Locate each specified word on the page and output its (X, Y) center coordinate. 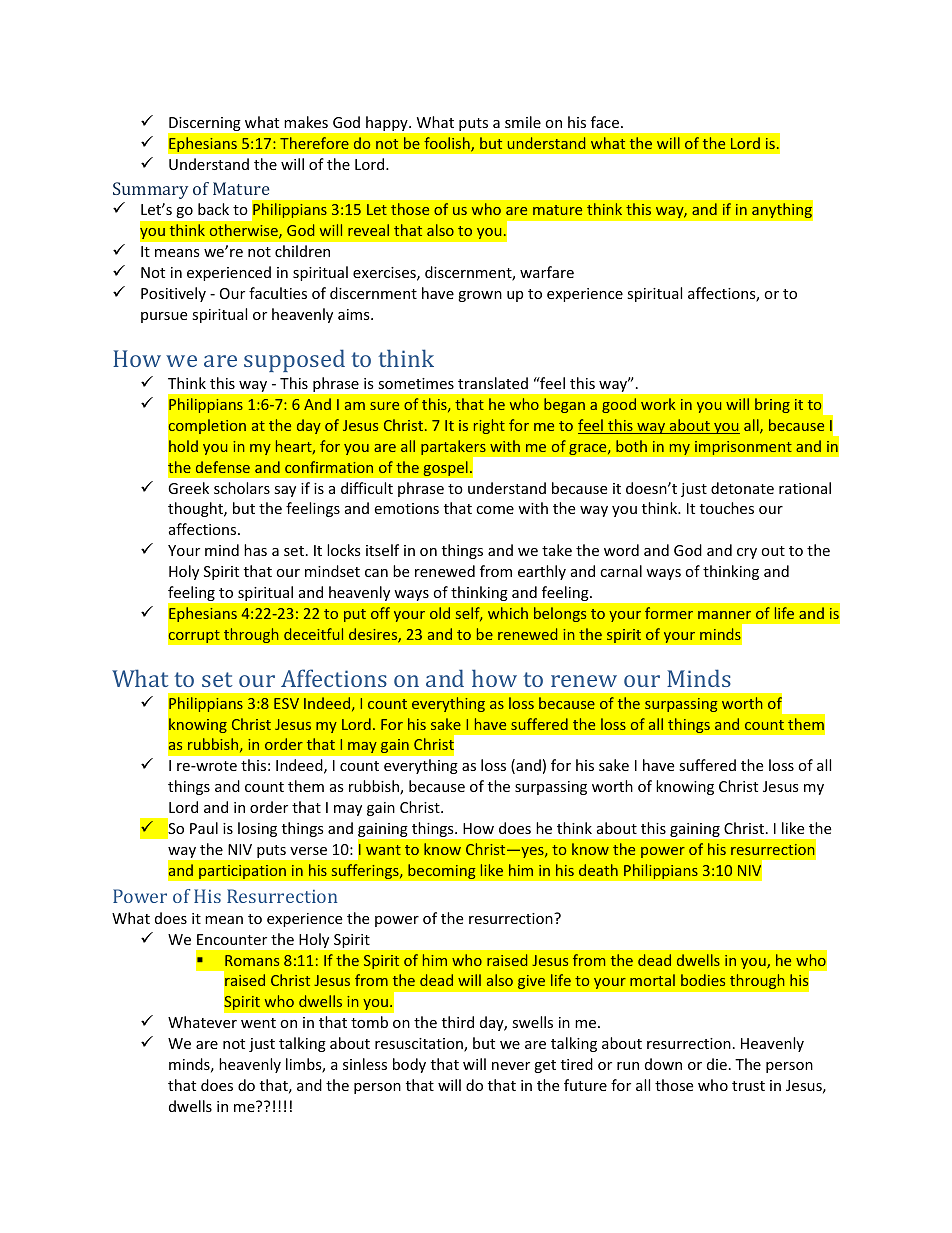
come (495, 510)
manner (724, 615)
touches (727, 508)
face (605, 122)
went (258, 1023)
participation (242, 871)
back (213, 209)
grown (480, 296)
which (508, 613)
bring (772, 405)
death (598, 870)
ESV (286, 703)
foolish (448, 144)
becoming (442, 872)
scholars (242, 488)
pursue (164, 317)
